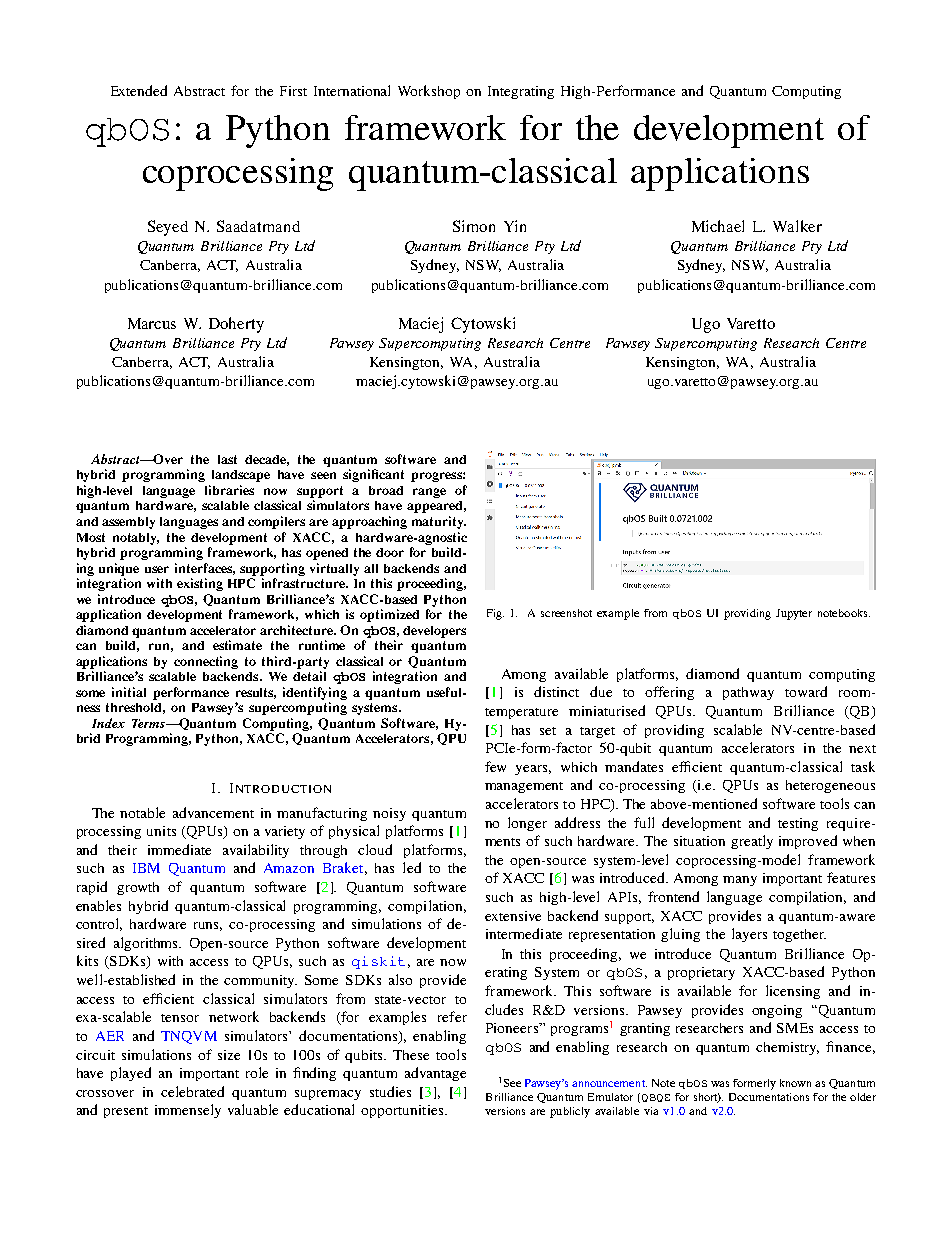 The image size is (952, 1233). Describe the element at coordinates (794, 614) in the image. I see `Jupyter` at that location.
